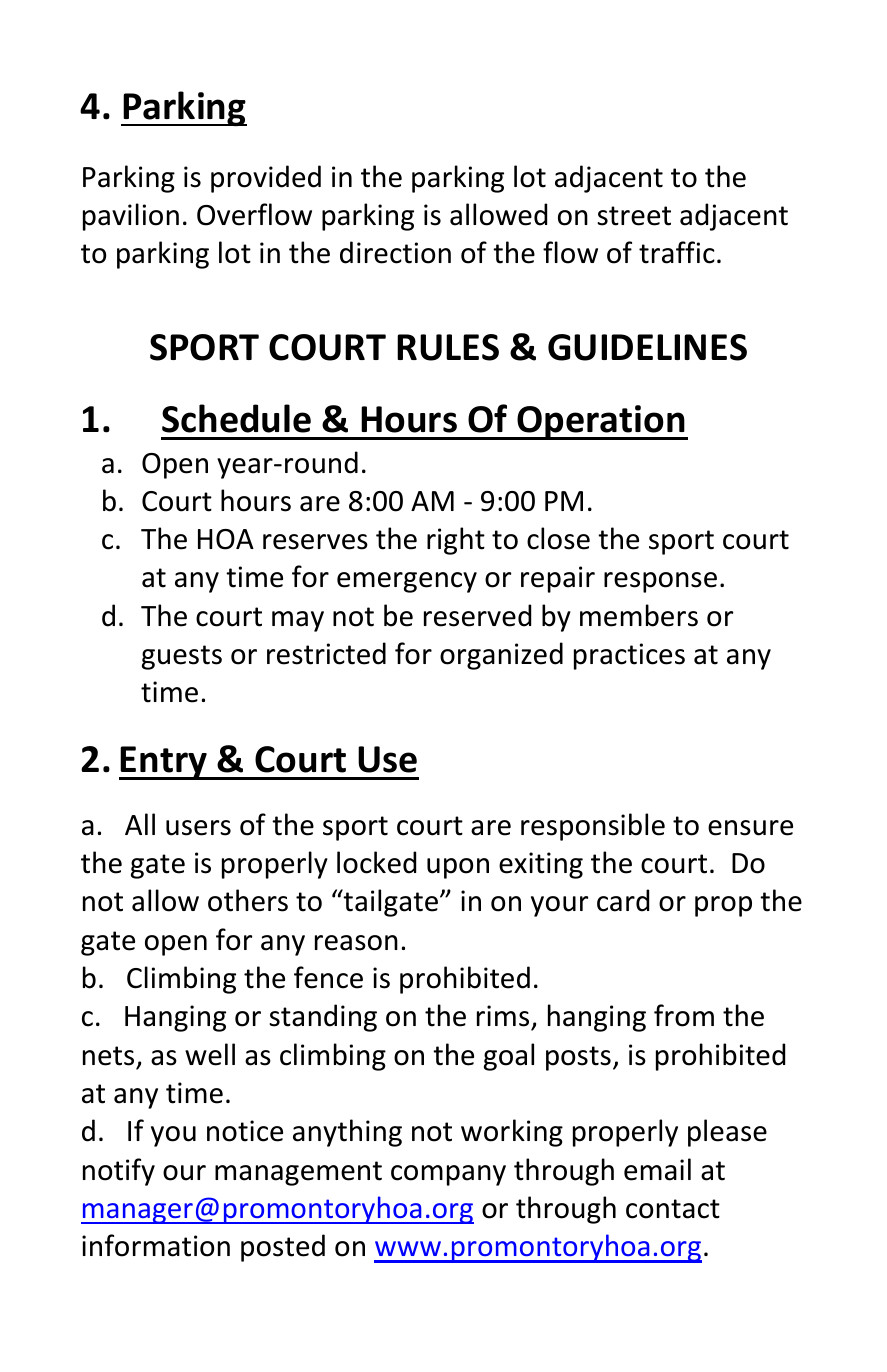  What do you see at coordinates (629, 656) in the screenshot?
I see `practices` at bounding box center [629, 656].
